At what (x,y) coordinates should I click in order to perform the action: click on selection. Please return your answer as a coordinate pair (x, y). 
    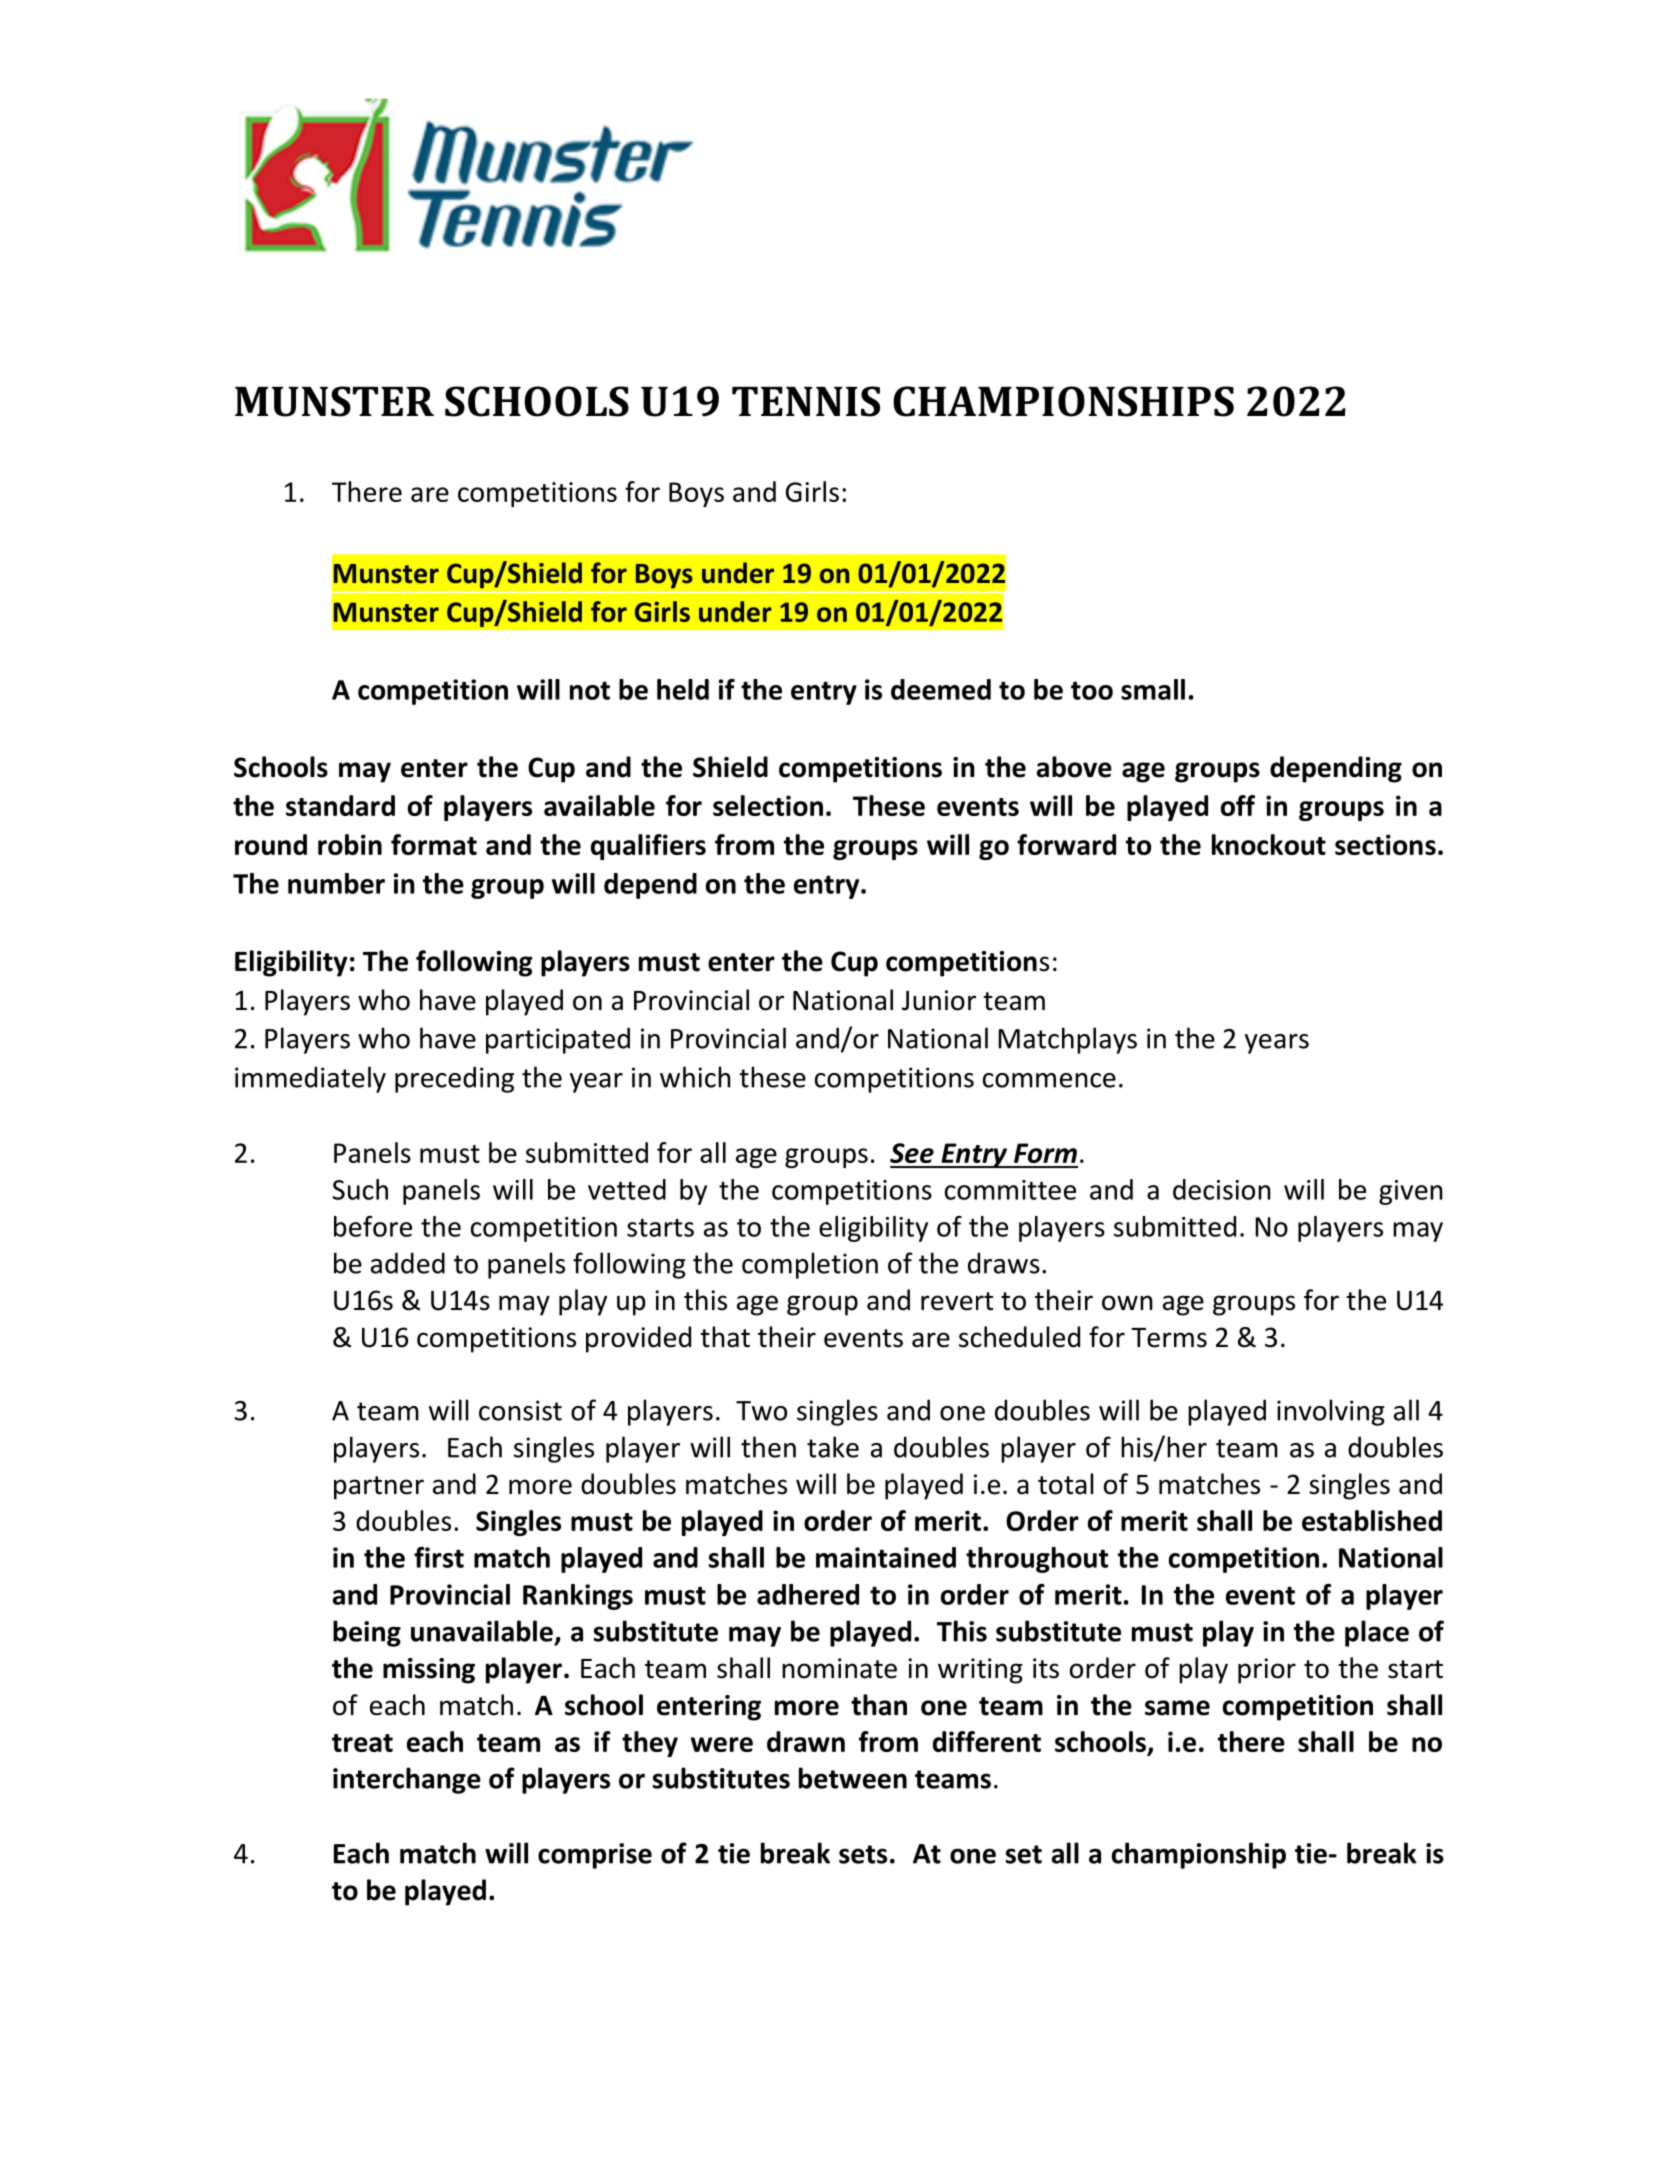
    Looking at the image, I should click on (768, 805).
